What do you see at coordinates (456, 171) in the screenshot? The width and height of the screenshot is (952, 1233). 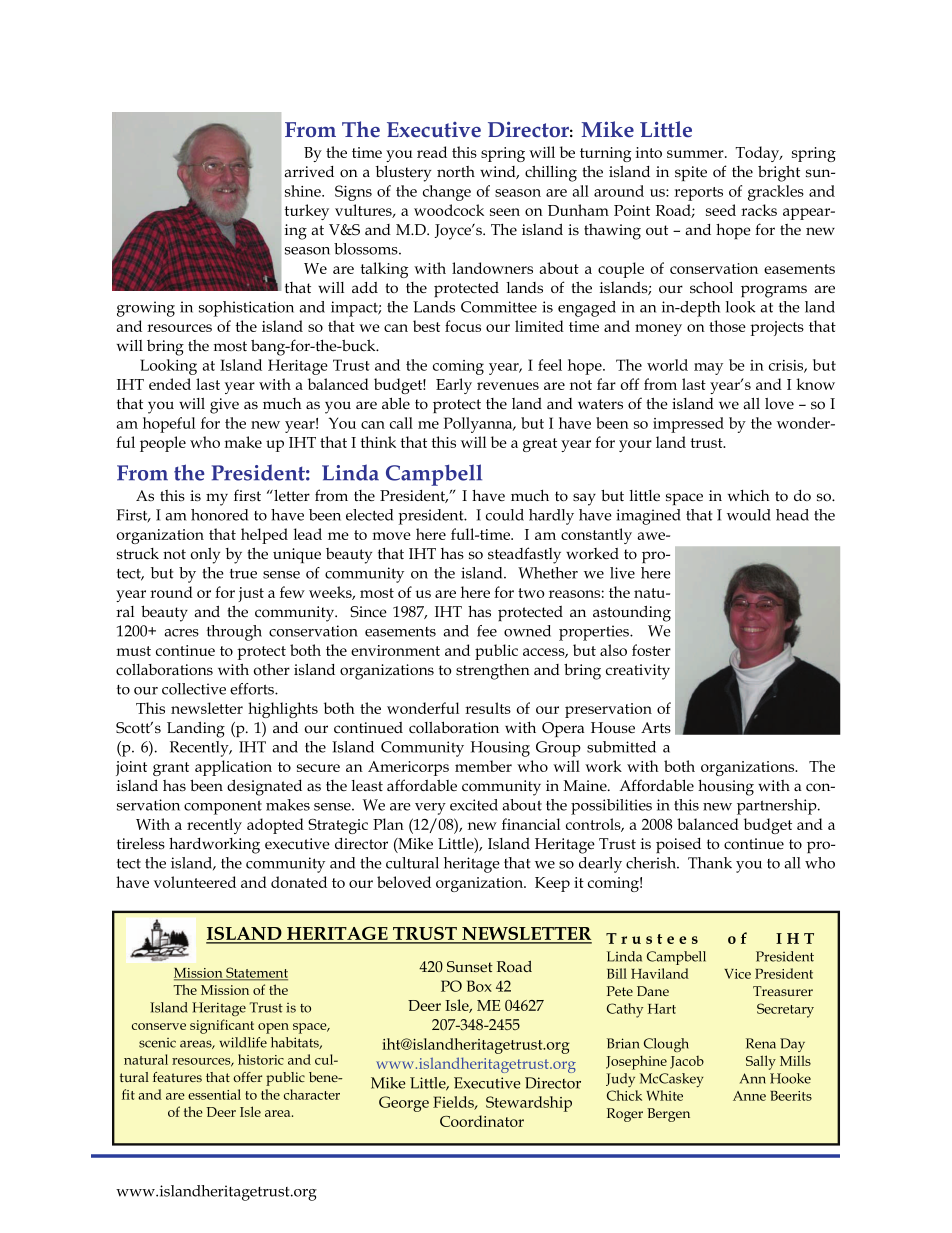 I see `north` at bounding box center [456, 171].
